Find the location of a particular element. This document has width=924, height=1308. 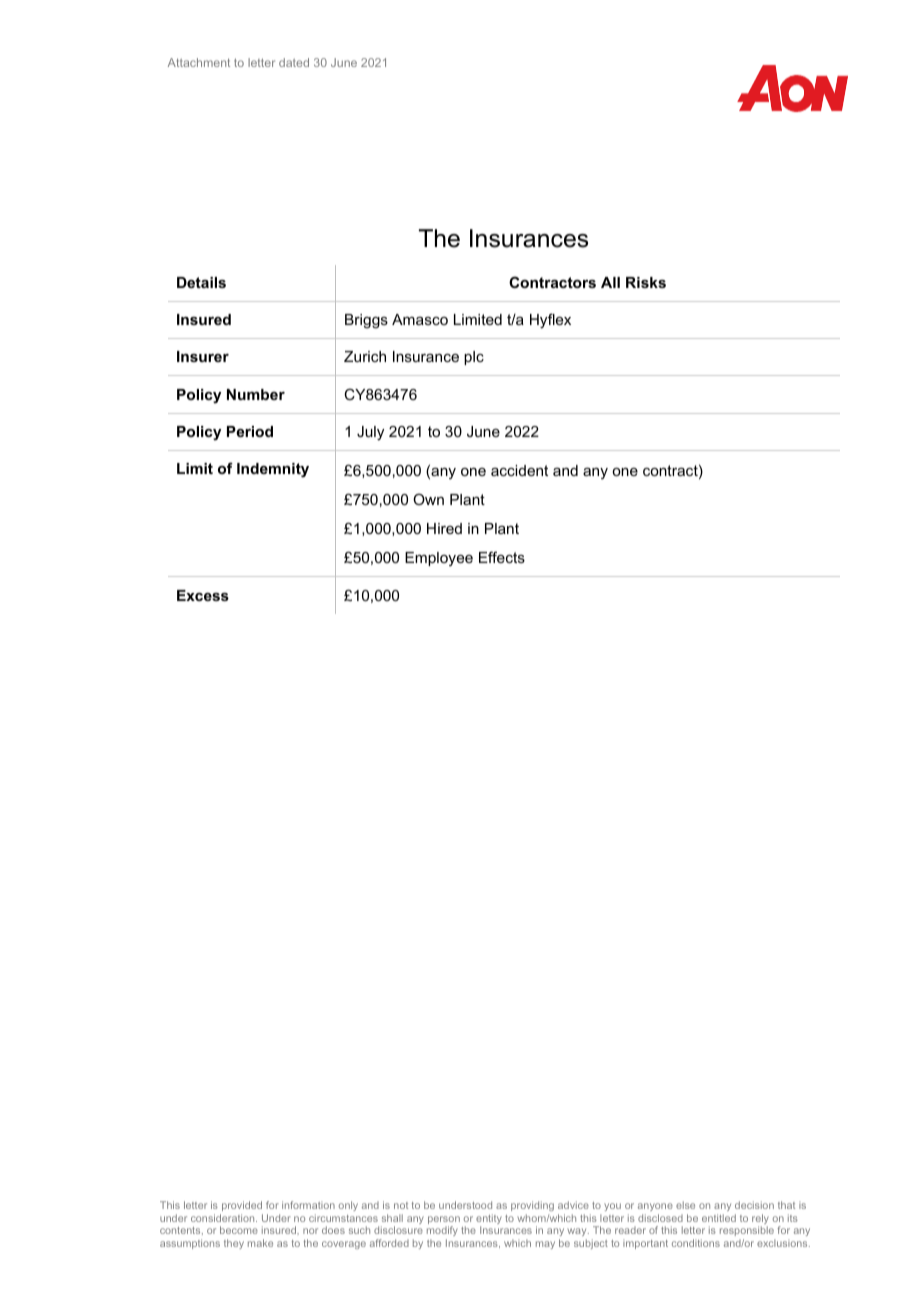

Employee is located at coordinates (439, 559).
